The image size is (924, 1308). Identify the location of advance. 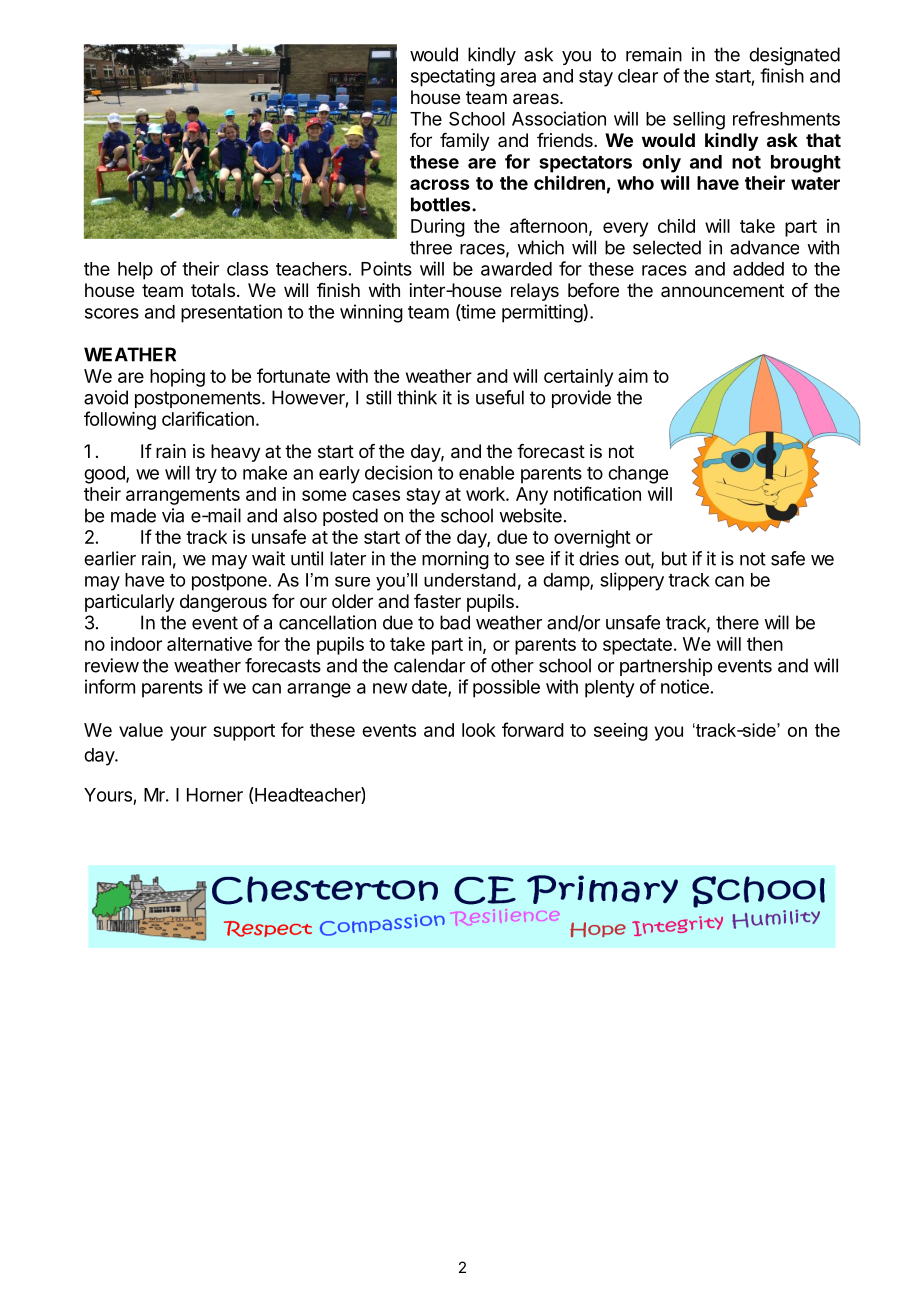
(764, 247).
